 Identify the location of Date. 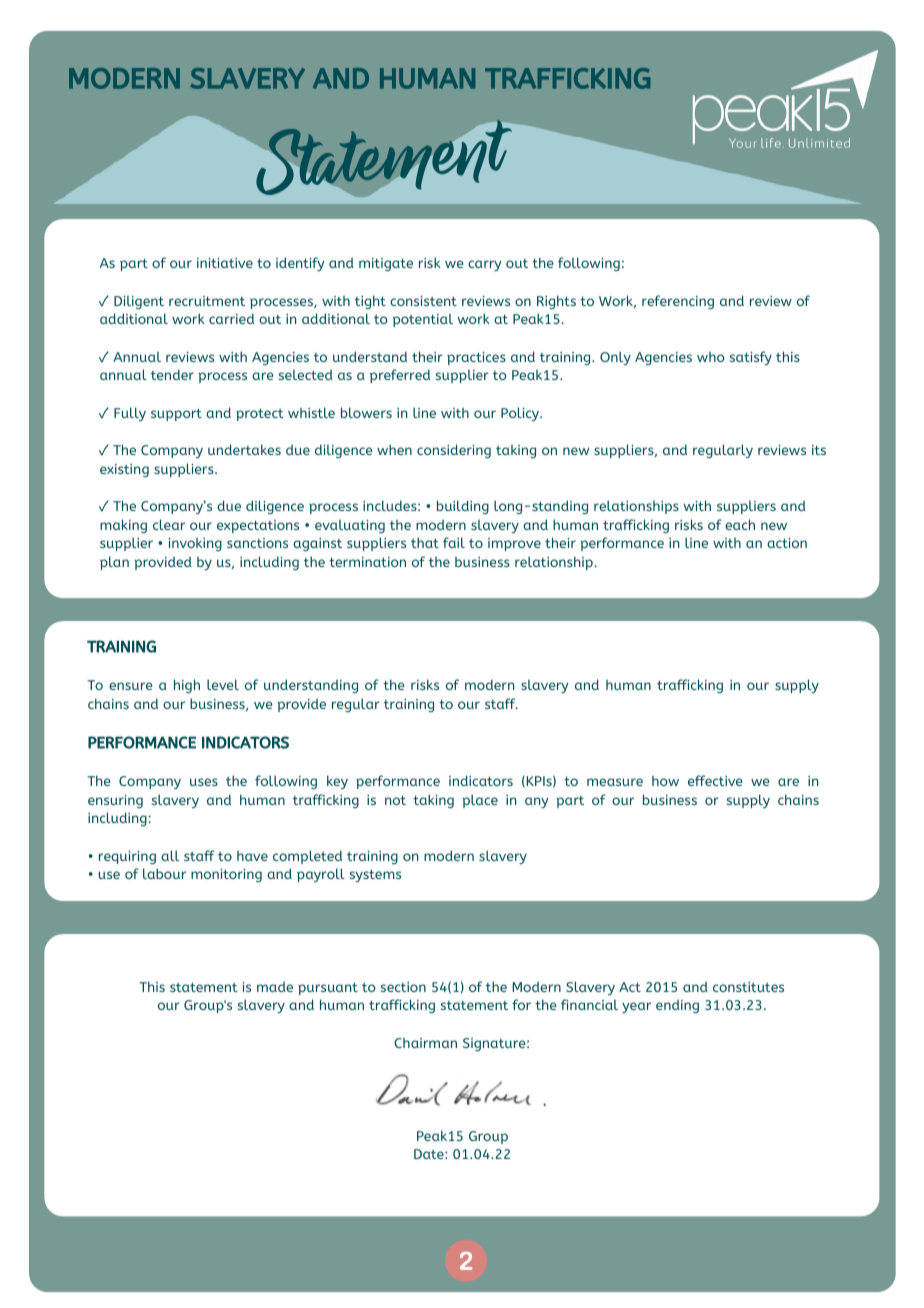
(430, 1154).
